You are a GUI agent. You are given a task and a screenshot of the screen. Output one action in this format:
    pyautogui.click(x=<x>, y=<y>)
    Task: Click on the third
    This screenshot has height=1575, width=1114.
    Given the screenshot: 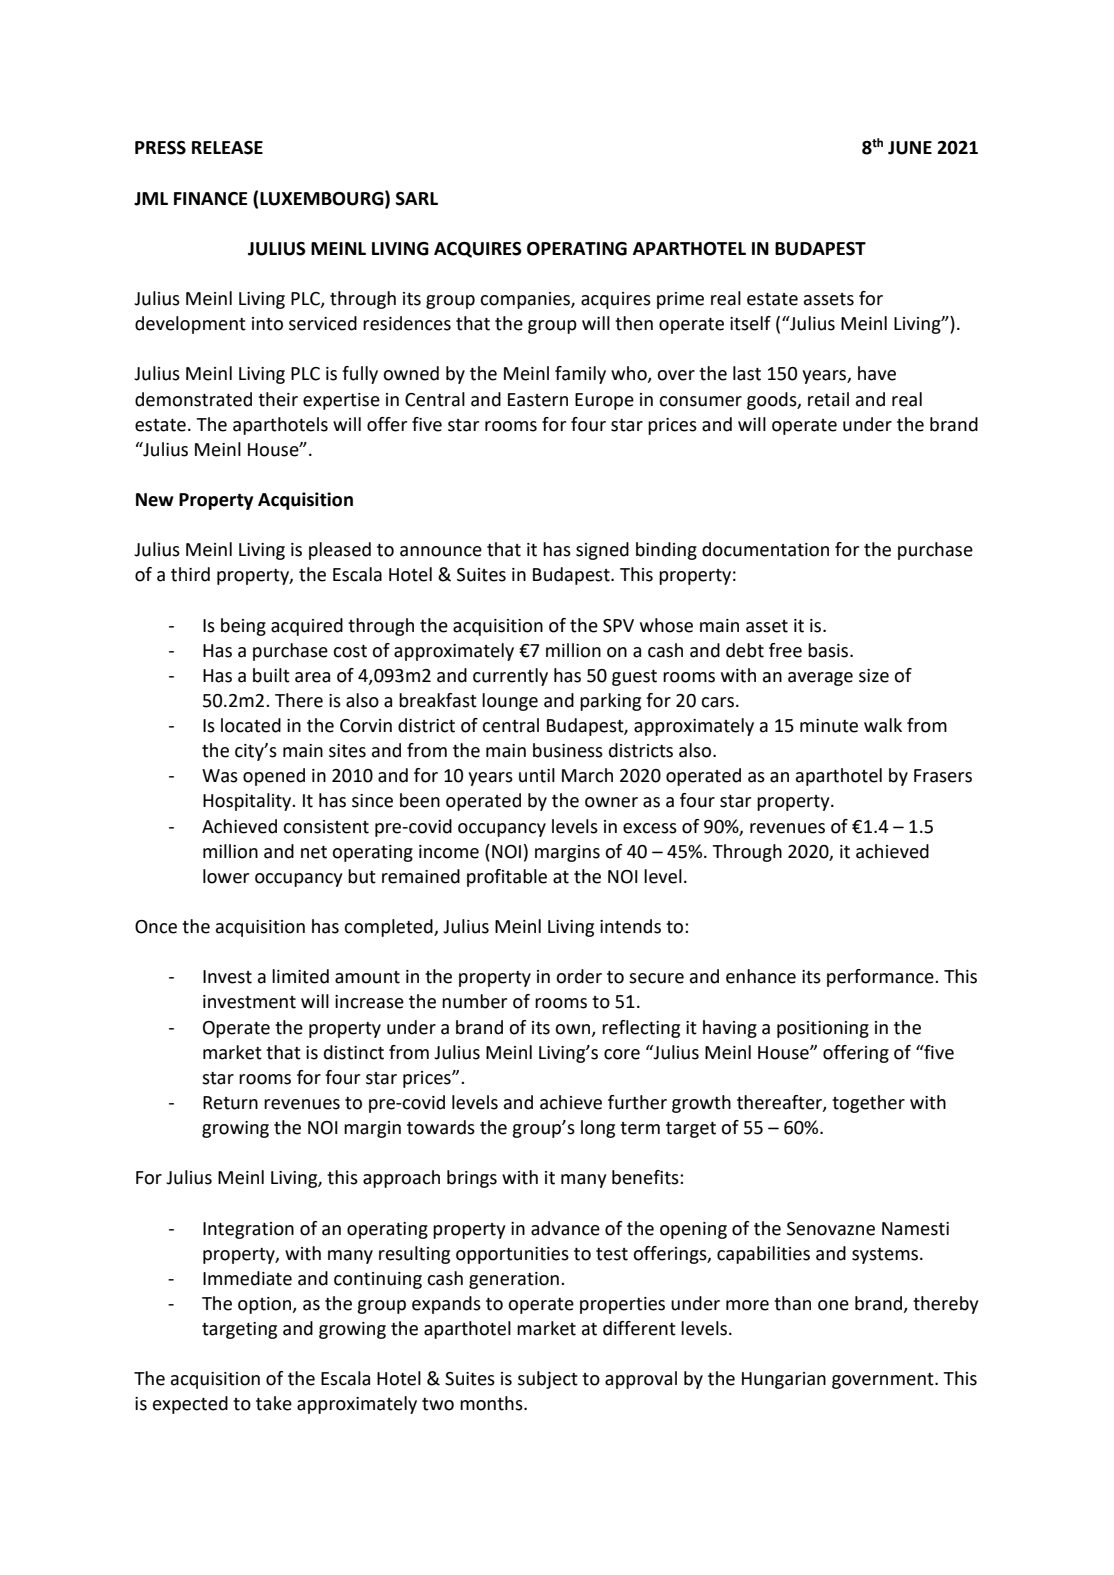 What is the action you would take?
    pyautogui.click(x=190, y=574)
